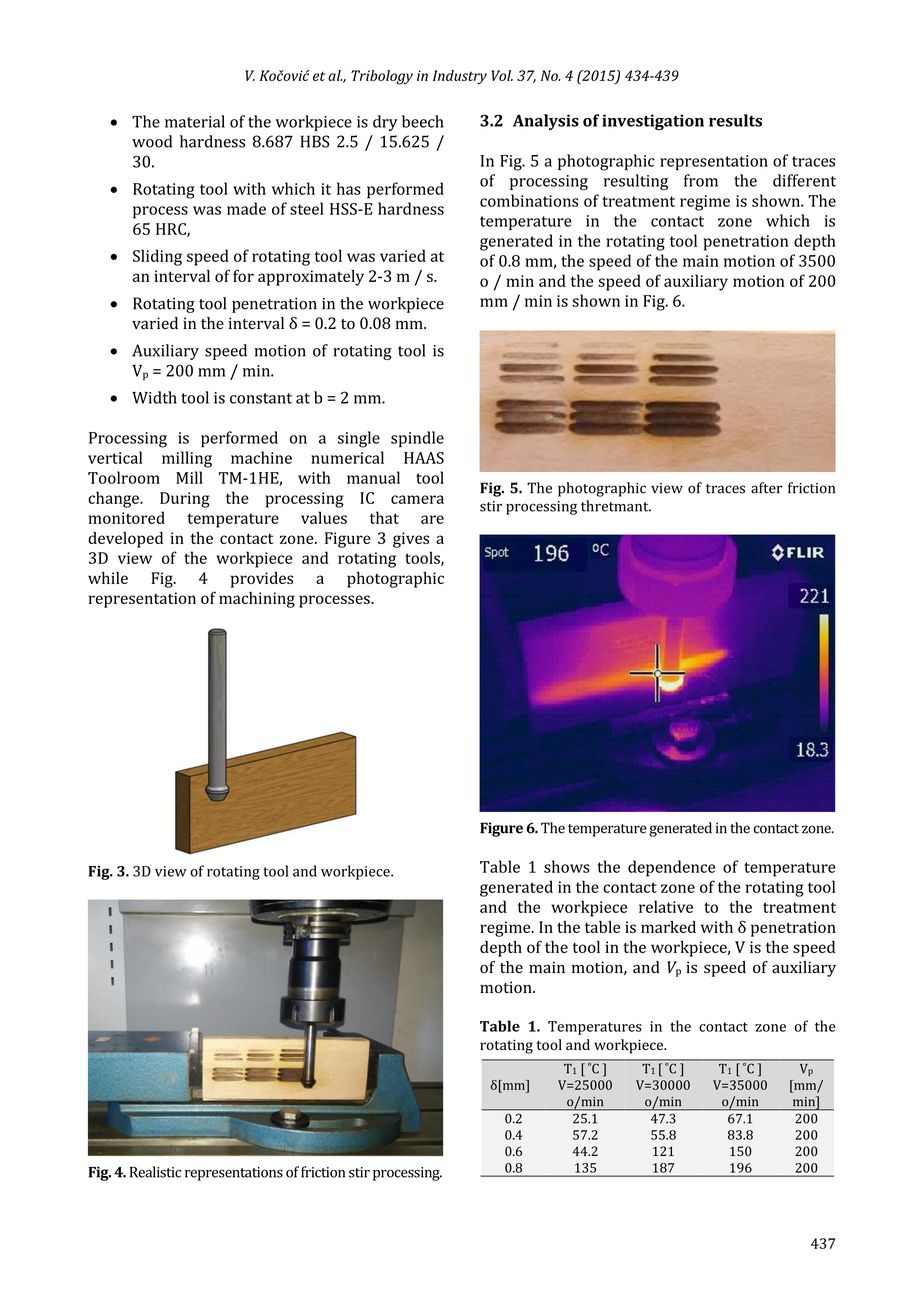 This screenshot has height=1308, width=924. Describe the element at coordinates (567, 866) in the screenshot. I see `shows` at that location.
